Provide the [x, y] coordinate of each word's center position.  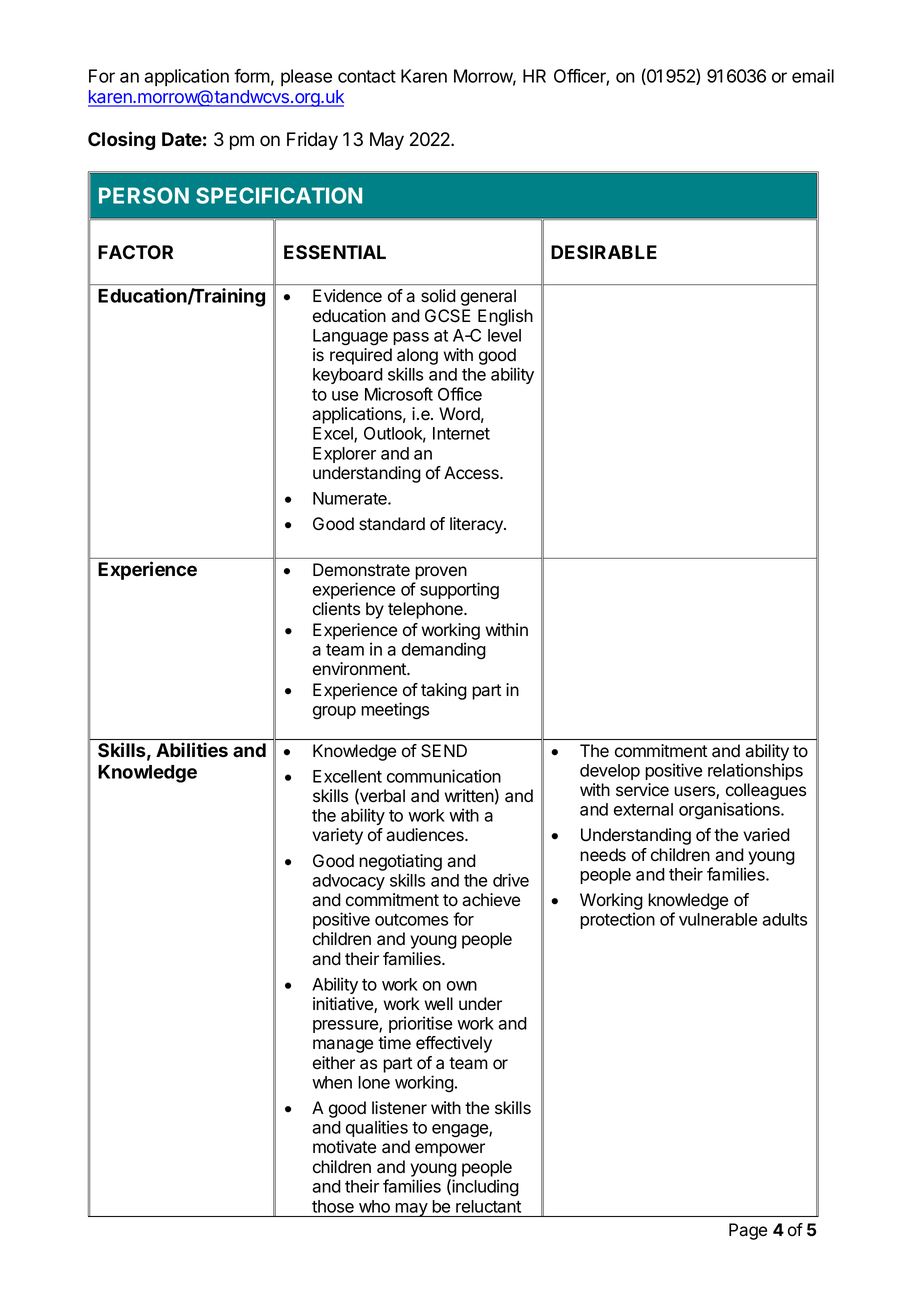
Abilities [192, 749]
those [333, 1206]
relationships [755, 771]
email [813, 76]
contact [367, 76]
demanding [444, 651]
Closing [121, 140]
